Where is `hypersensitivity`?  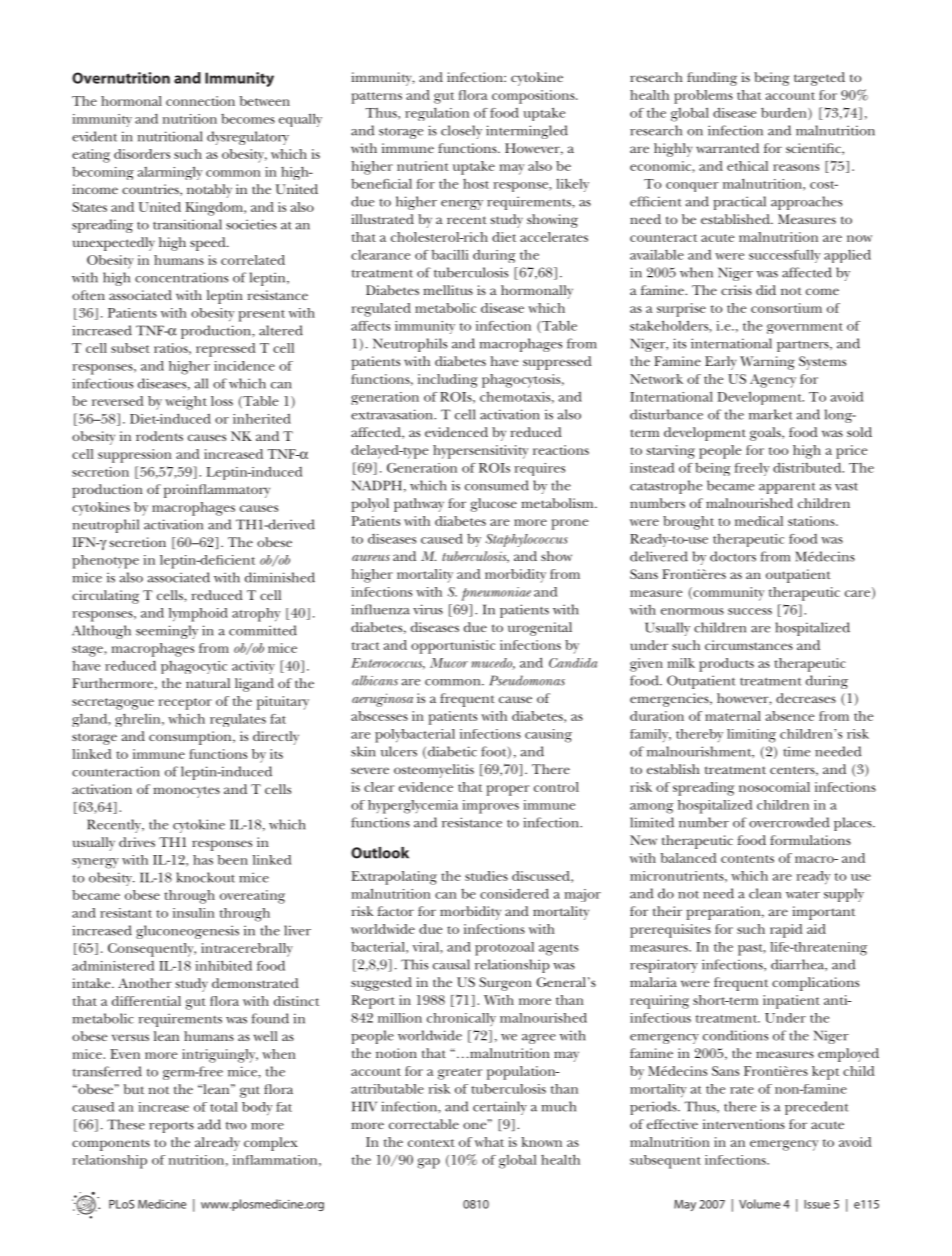 hypersensitivity is located at coordinates (480, 452).
